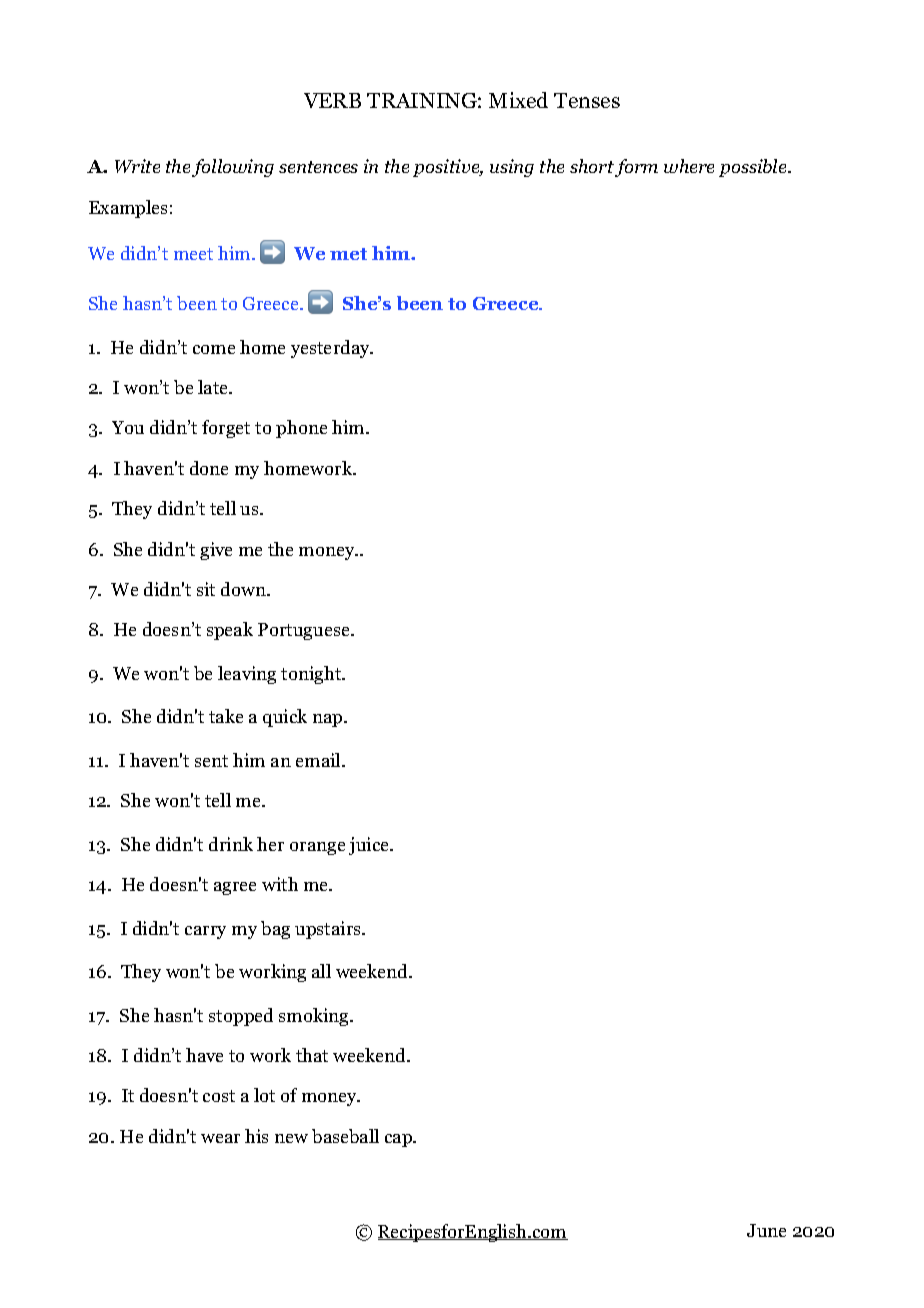  What do you see at coordinates (329, 720) in the screenshot?
I see `nap` at bounding box center [329, 720].
